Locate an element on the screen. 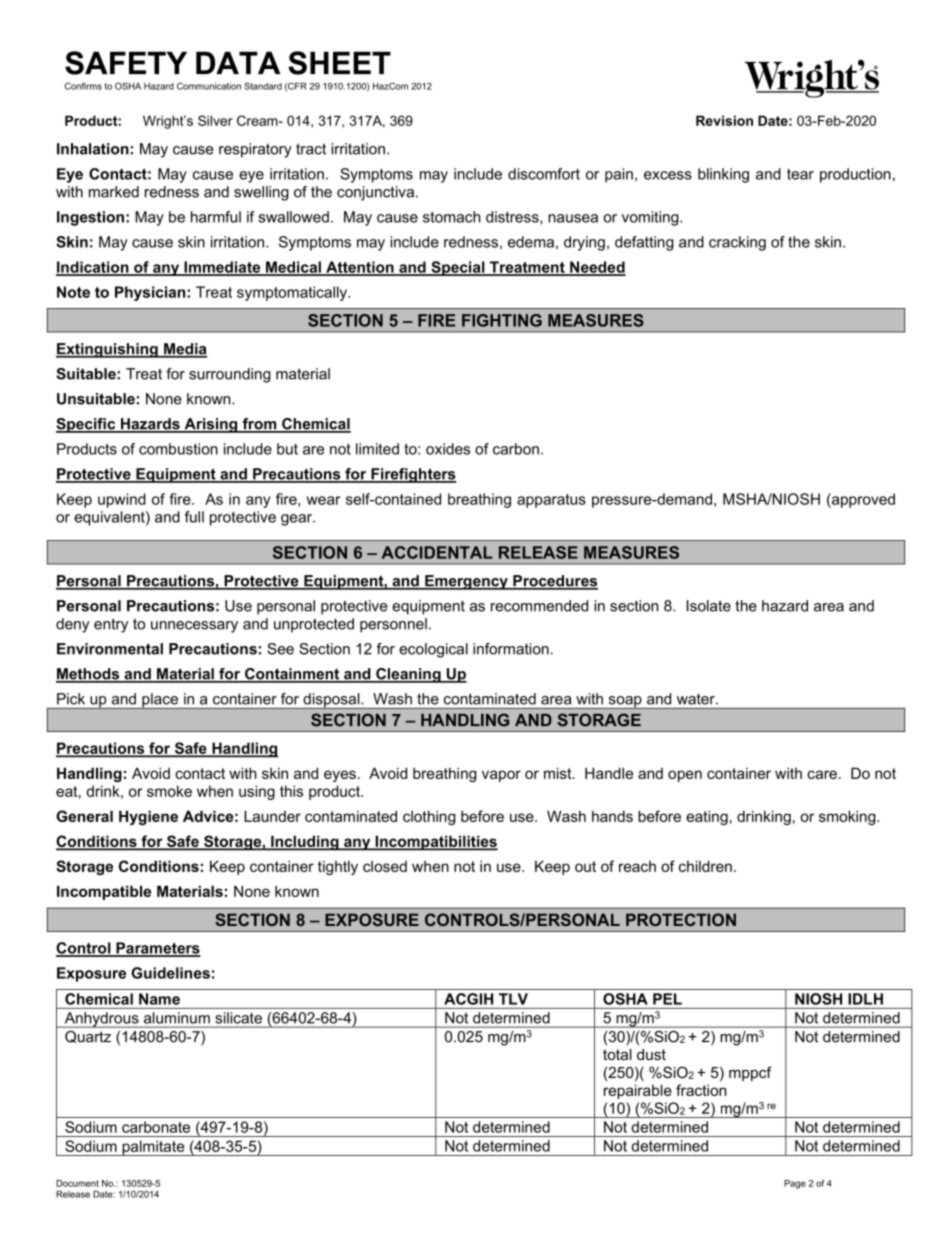  repairable is located at coordinates (638, 1091).
